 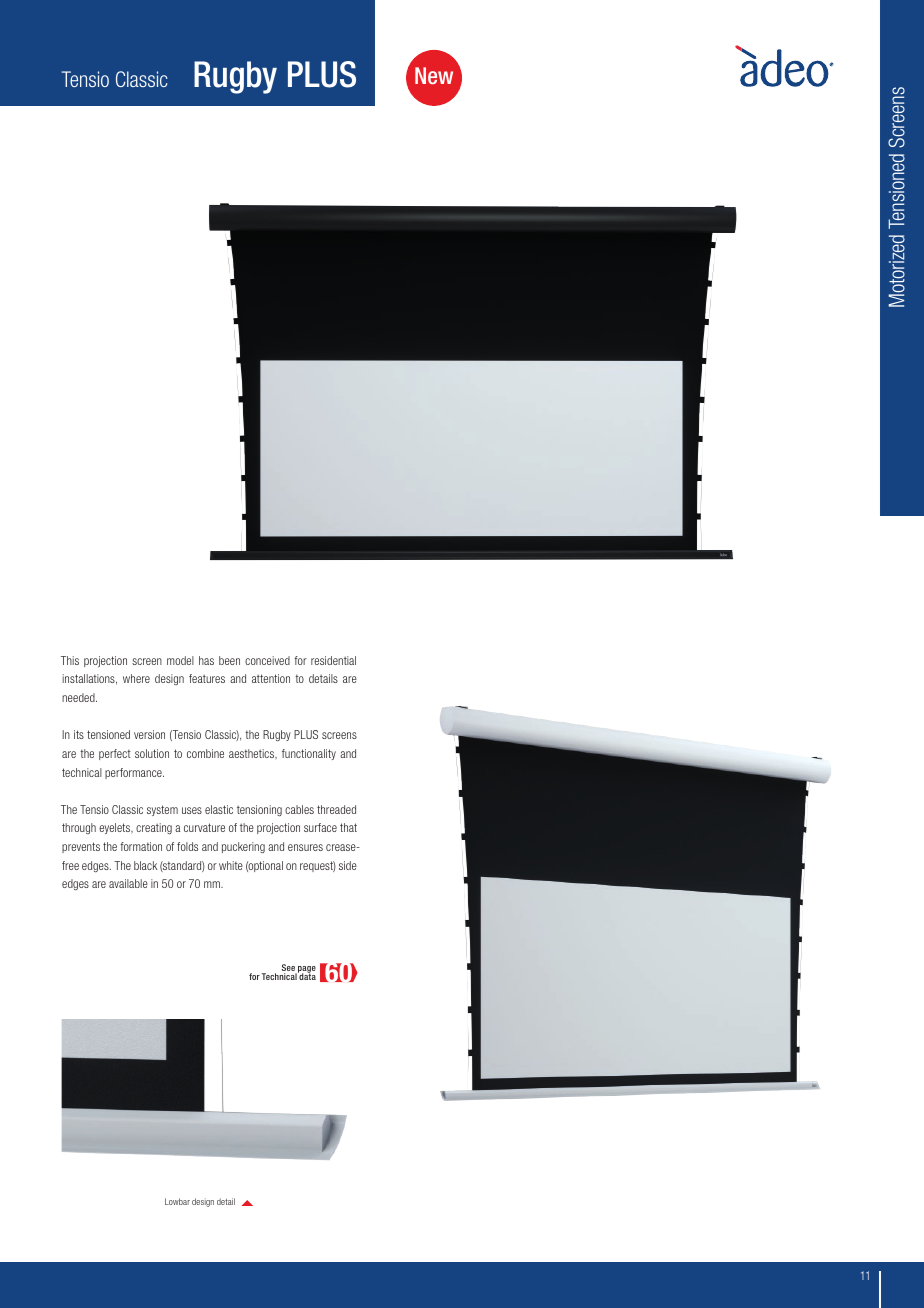 What do you see at coordinates (229, 660) in the document?
I see `been` at bounding box center [229, 660].
